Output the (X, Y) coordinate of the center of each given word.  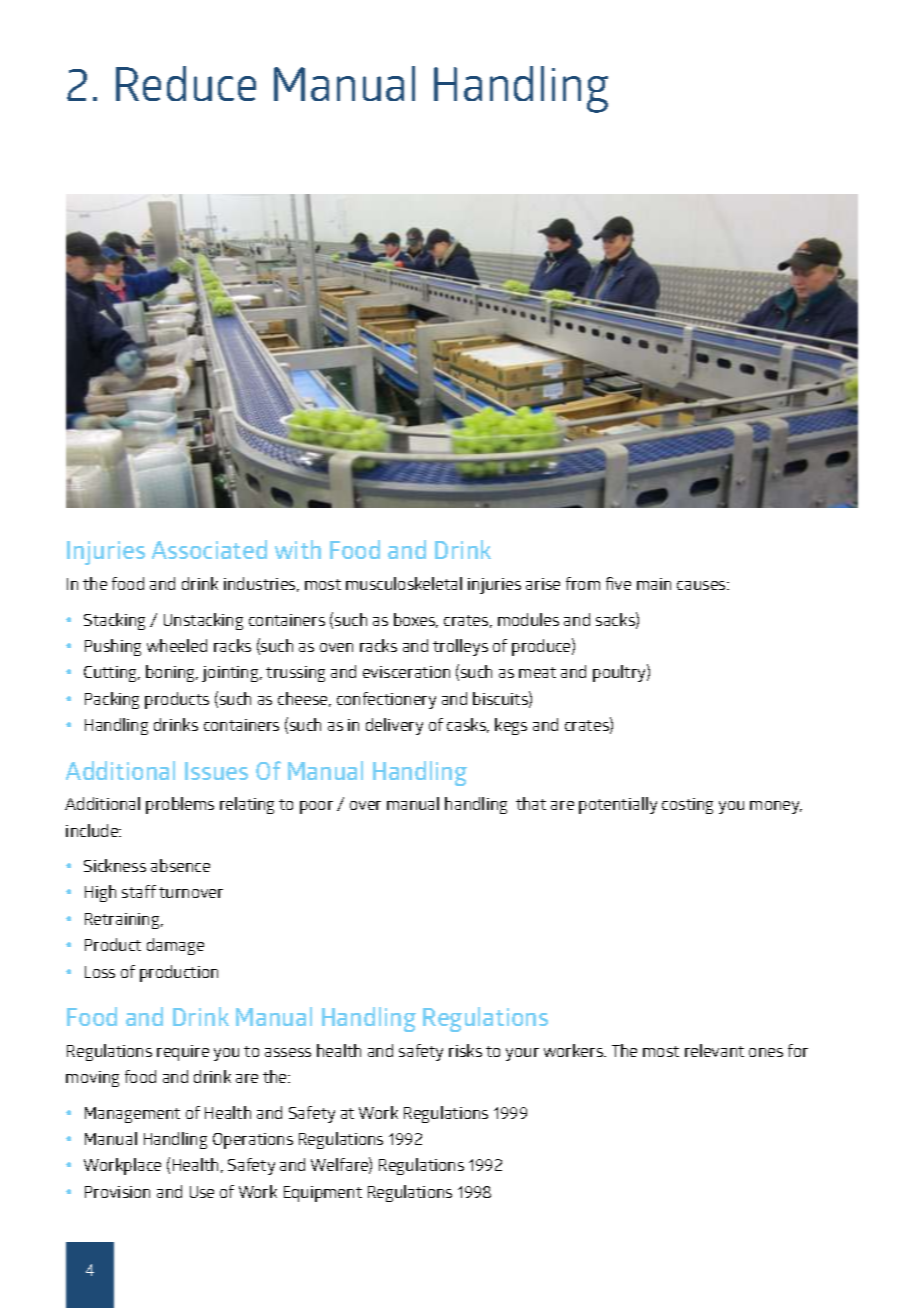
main (654, 584)
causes (702, 585)
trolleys (460, 647)
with (298, 549)
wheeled (177, 645)
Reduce (186, 83)
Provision (117, 1192)
